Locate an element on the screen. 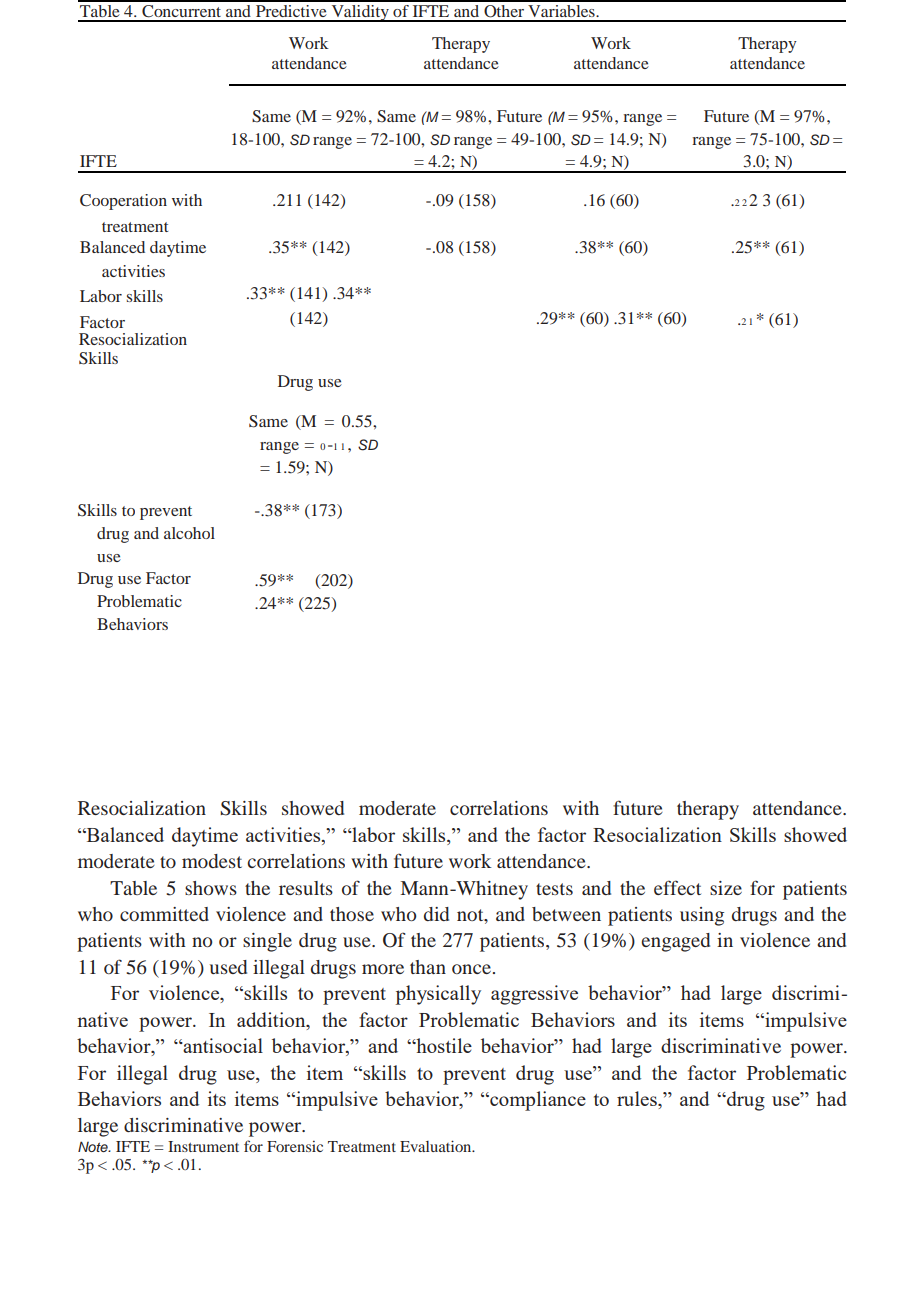 The image size is (924, 1310). than is located at coordinates (428, 967).
